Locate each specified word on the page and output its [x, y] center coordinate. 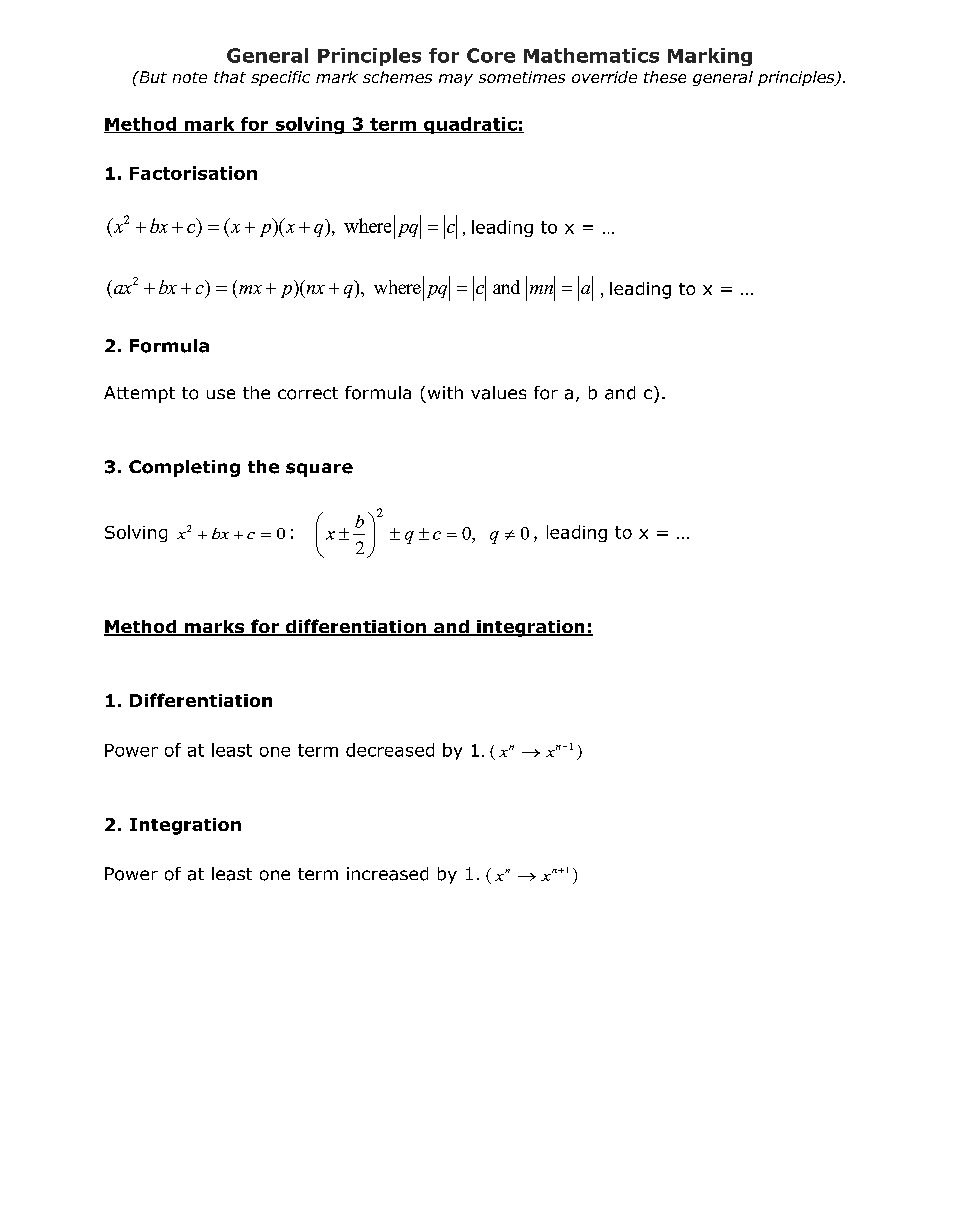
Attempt [139, 394]
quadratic [470, 125]
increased [387, 874]
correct [308, 393]
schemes [397, 77]
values [498, 393]
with [445, 392]
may [456, 80]
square [319, 470]
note [190, 77]
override [604, 77]
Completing [184, 468]
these [665, 77]
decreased [390, 750]
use [221, 394]
